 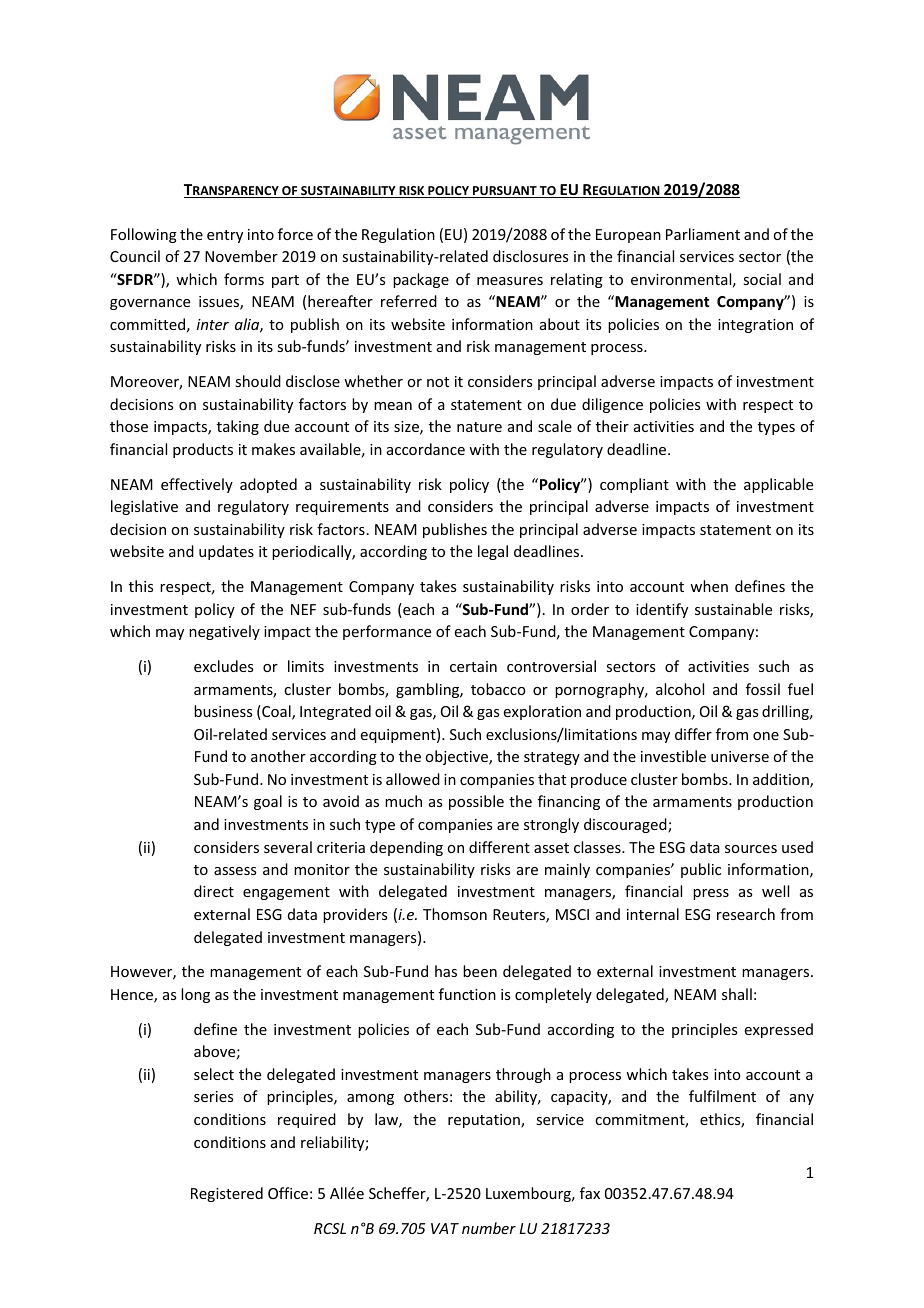 What do you see at coordinates (778, 485) in the screenshot?
I see `applicable` at bounding box center [778, 485].
